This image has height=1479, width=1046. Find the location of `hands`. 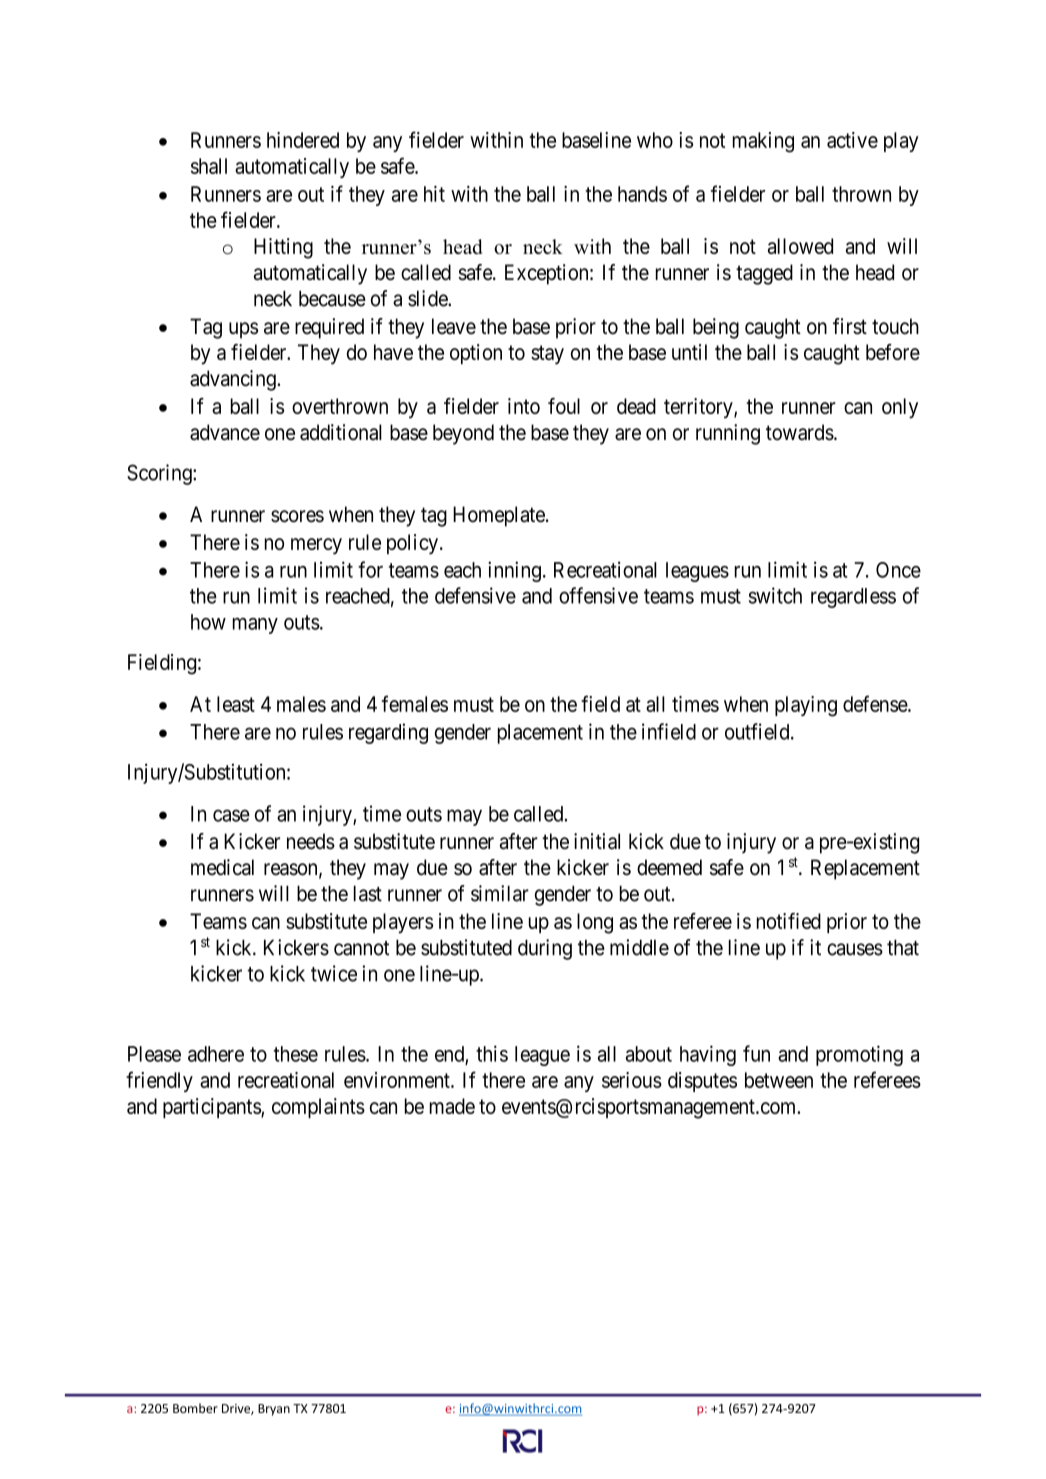

hands is located at coordinates (642, 194).
